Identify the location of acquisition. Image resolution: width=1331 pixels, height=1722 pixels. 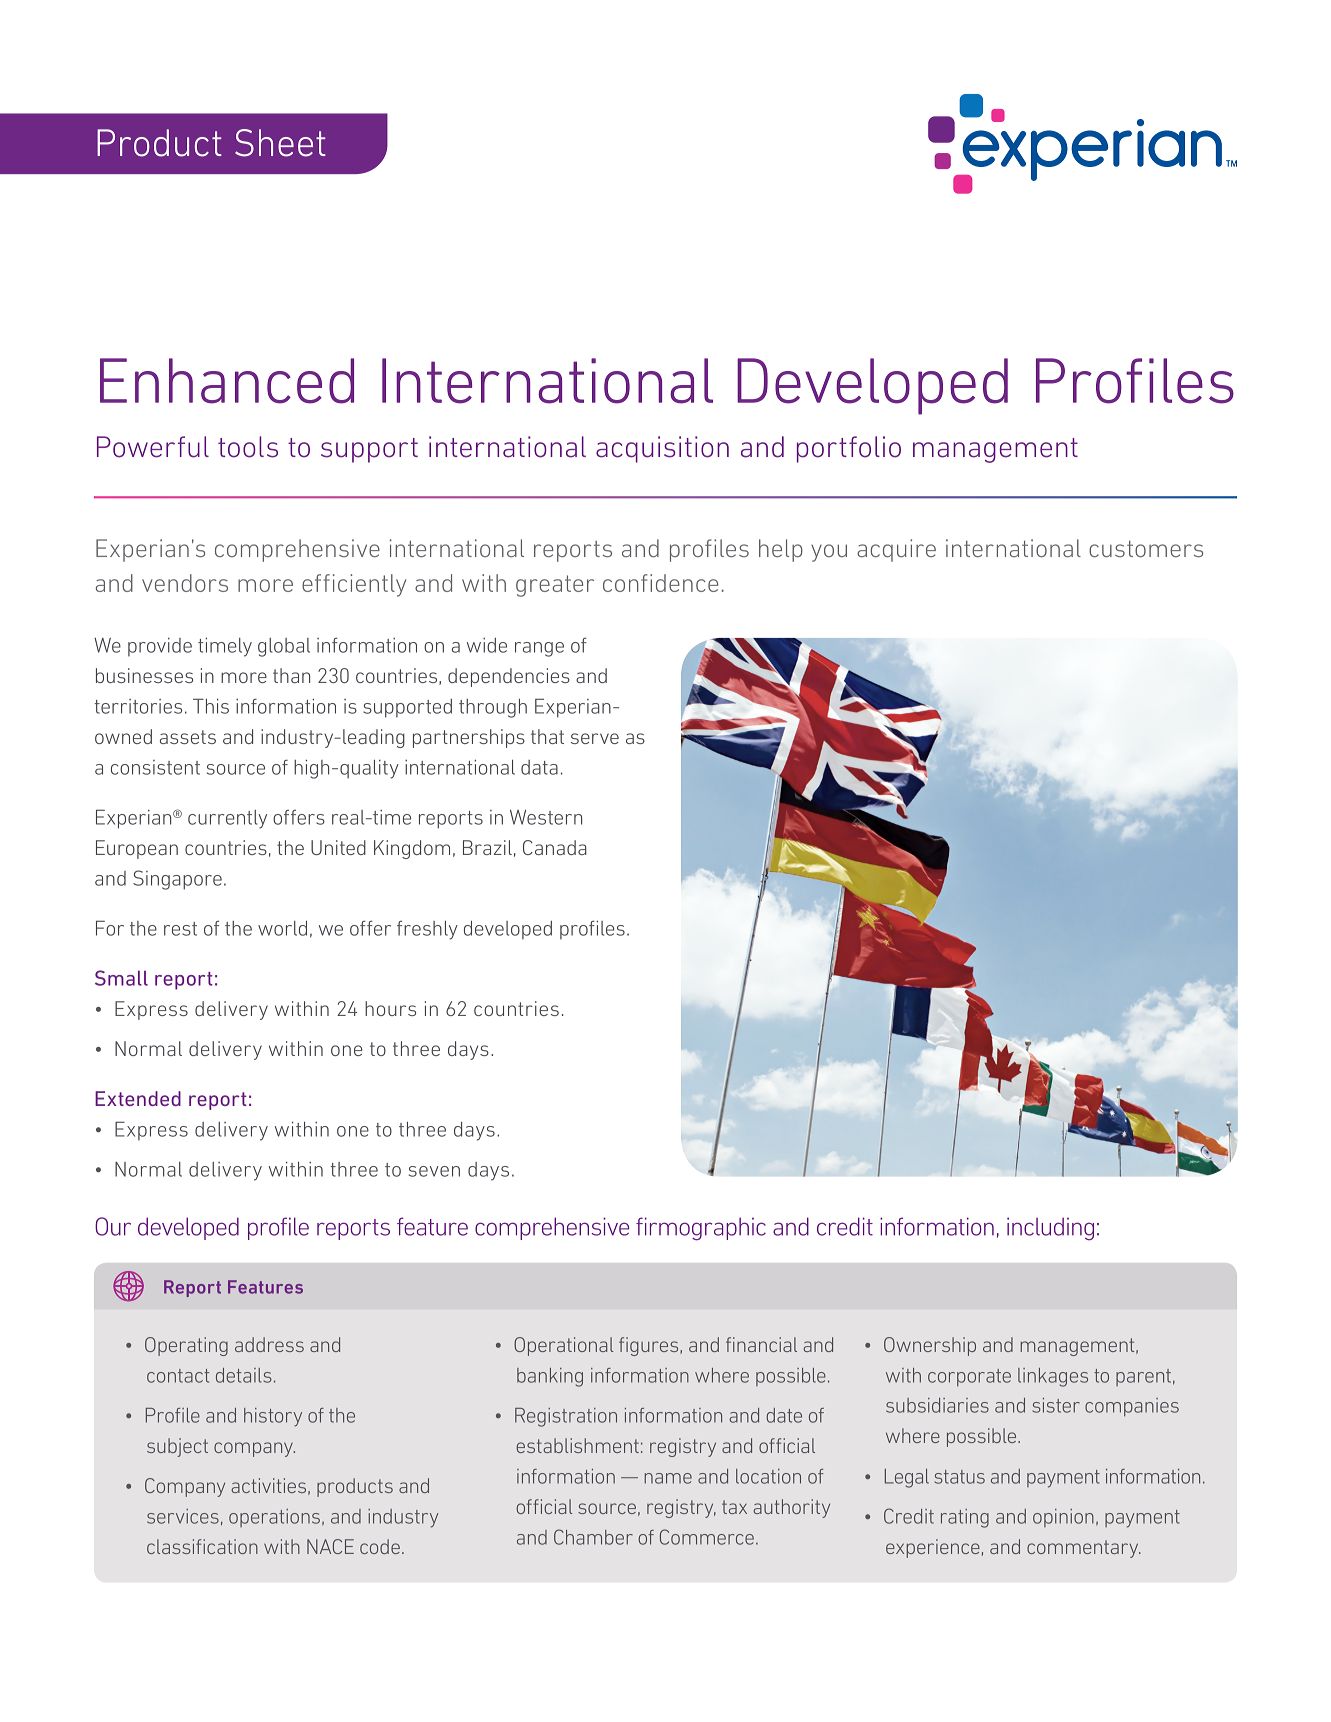
(662, 449).
